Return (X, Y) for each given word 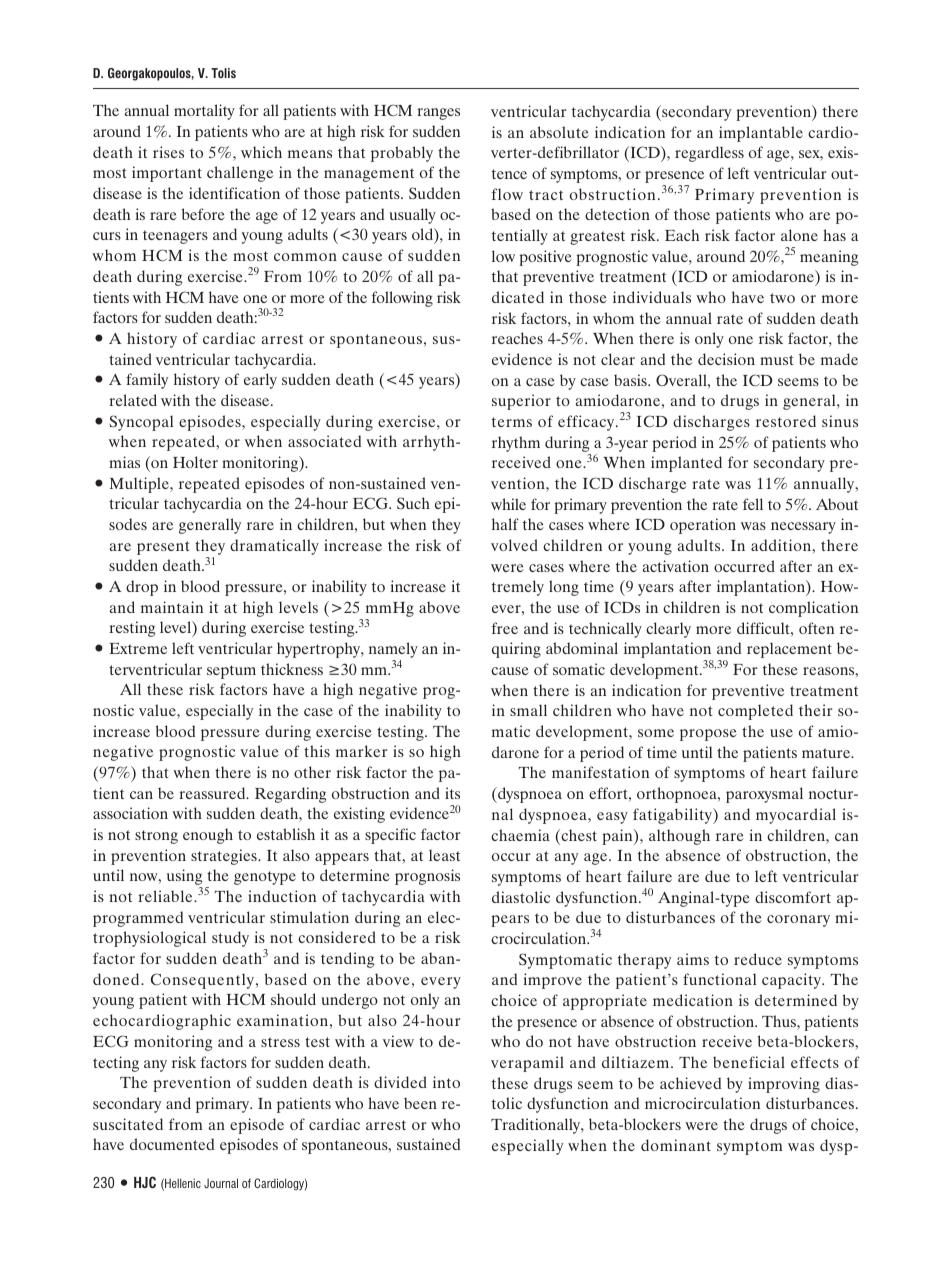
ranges (438, 114)
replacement (789, 650)
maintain (172, 607)
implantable (761, 134)
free (504, 628)
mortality (204, 112)
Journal (221, 1183)
